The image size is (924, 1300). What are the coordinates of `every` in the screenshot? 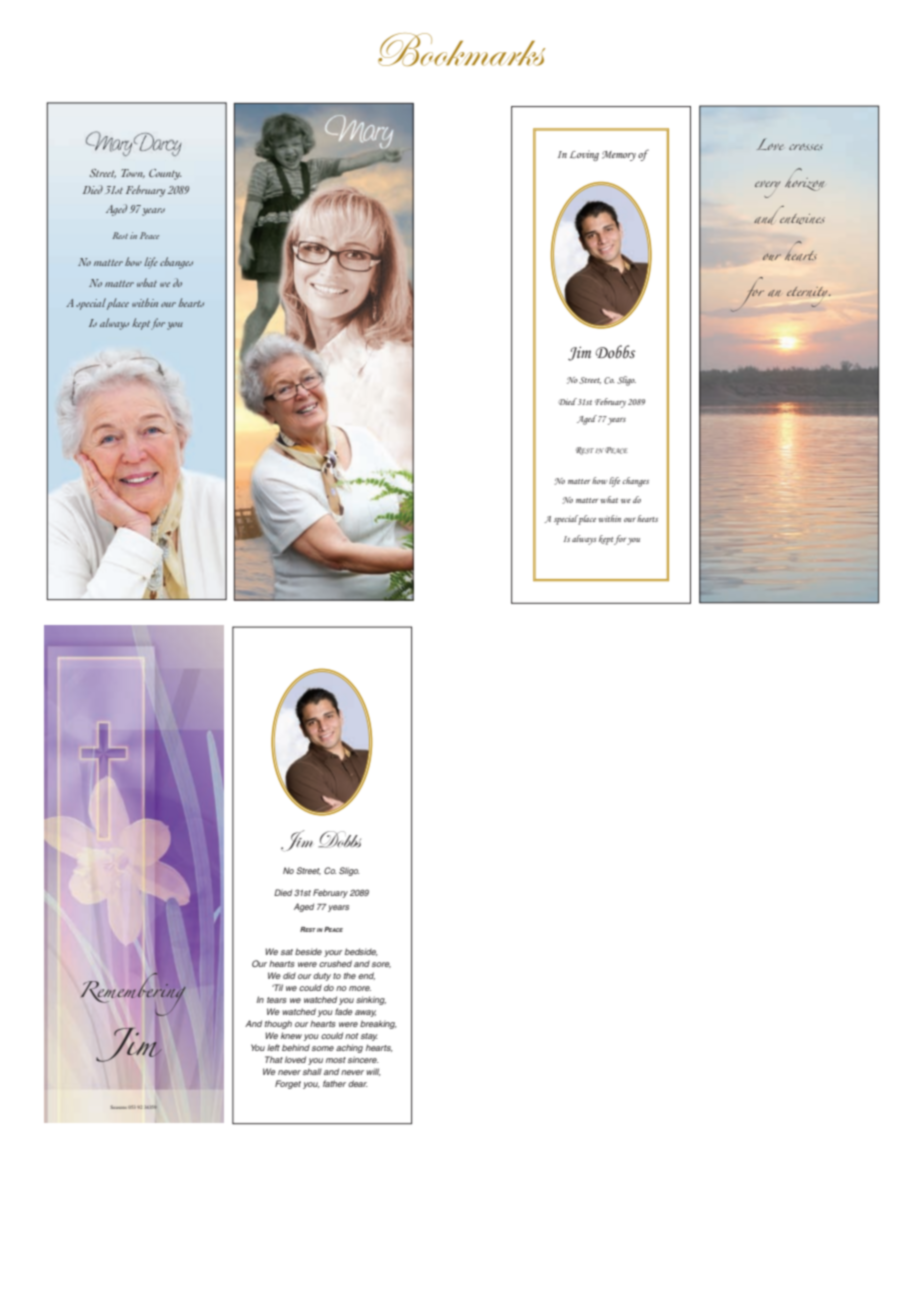 It's located at (767, 189).
